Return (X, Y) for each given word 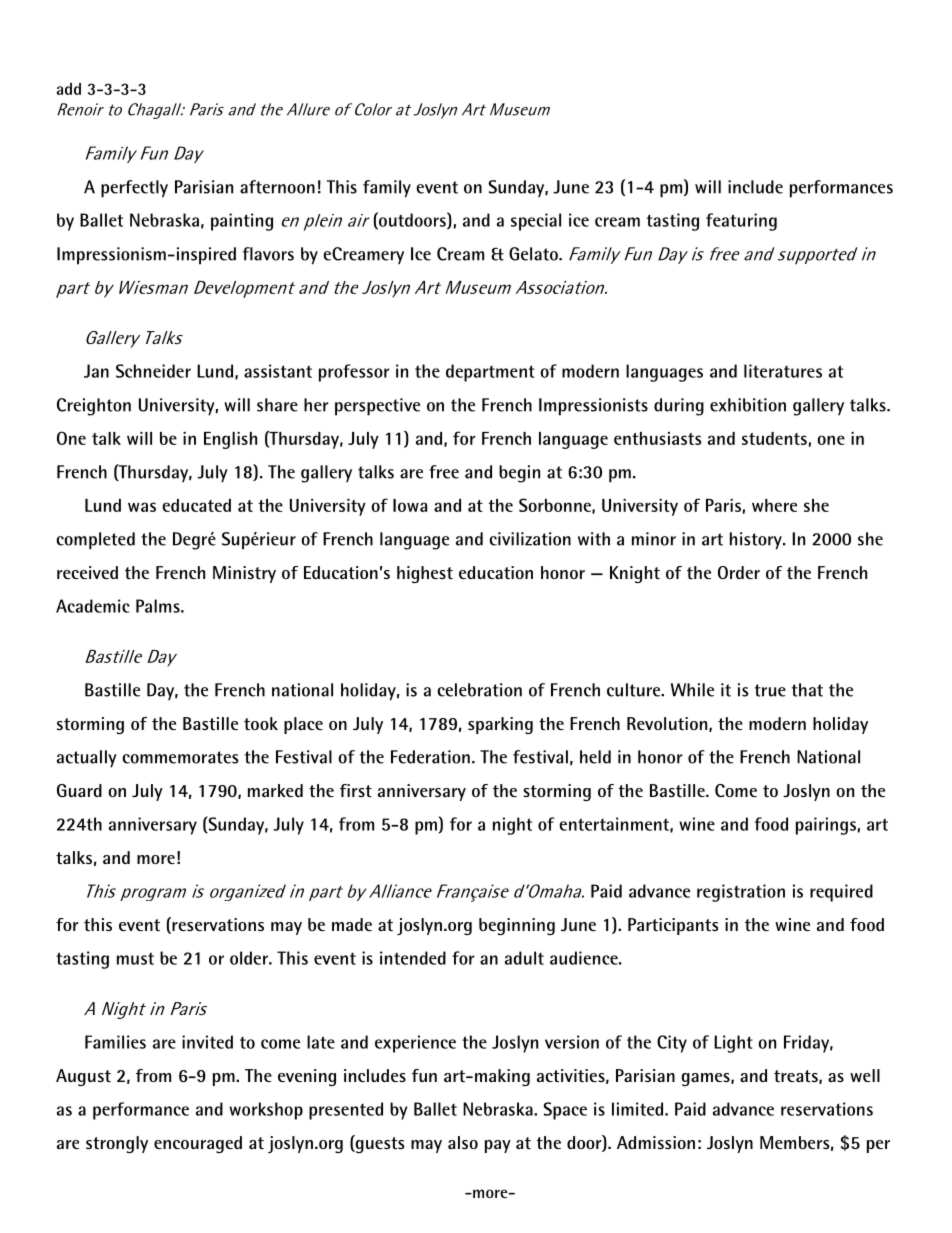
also (463, 1142)
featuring (741, 222)
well (865, 1075)
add (68, 89)
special (536, 222)
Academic (93, 606)
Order (739, 572)
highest (425, 574)
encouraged (198, 1144)
